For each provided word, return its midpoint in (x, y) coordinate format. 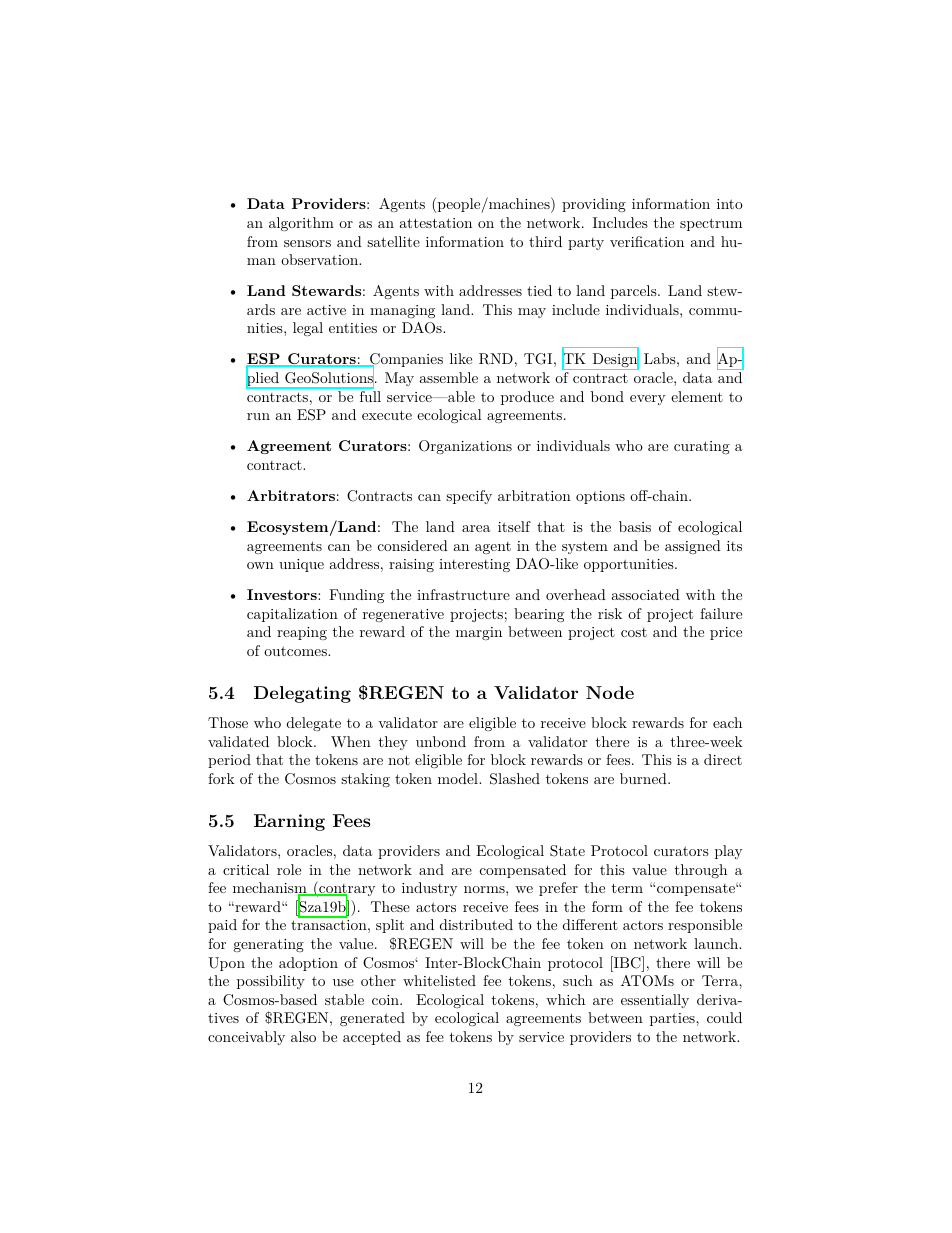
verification (647, 241)
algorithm (301, 224)
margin (479, 633)
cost (634, 632)
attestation (436, 223)
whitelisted (439, 980)
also (303, 1036)
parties (673, 1019)
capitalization (292, 615)
